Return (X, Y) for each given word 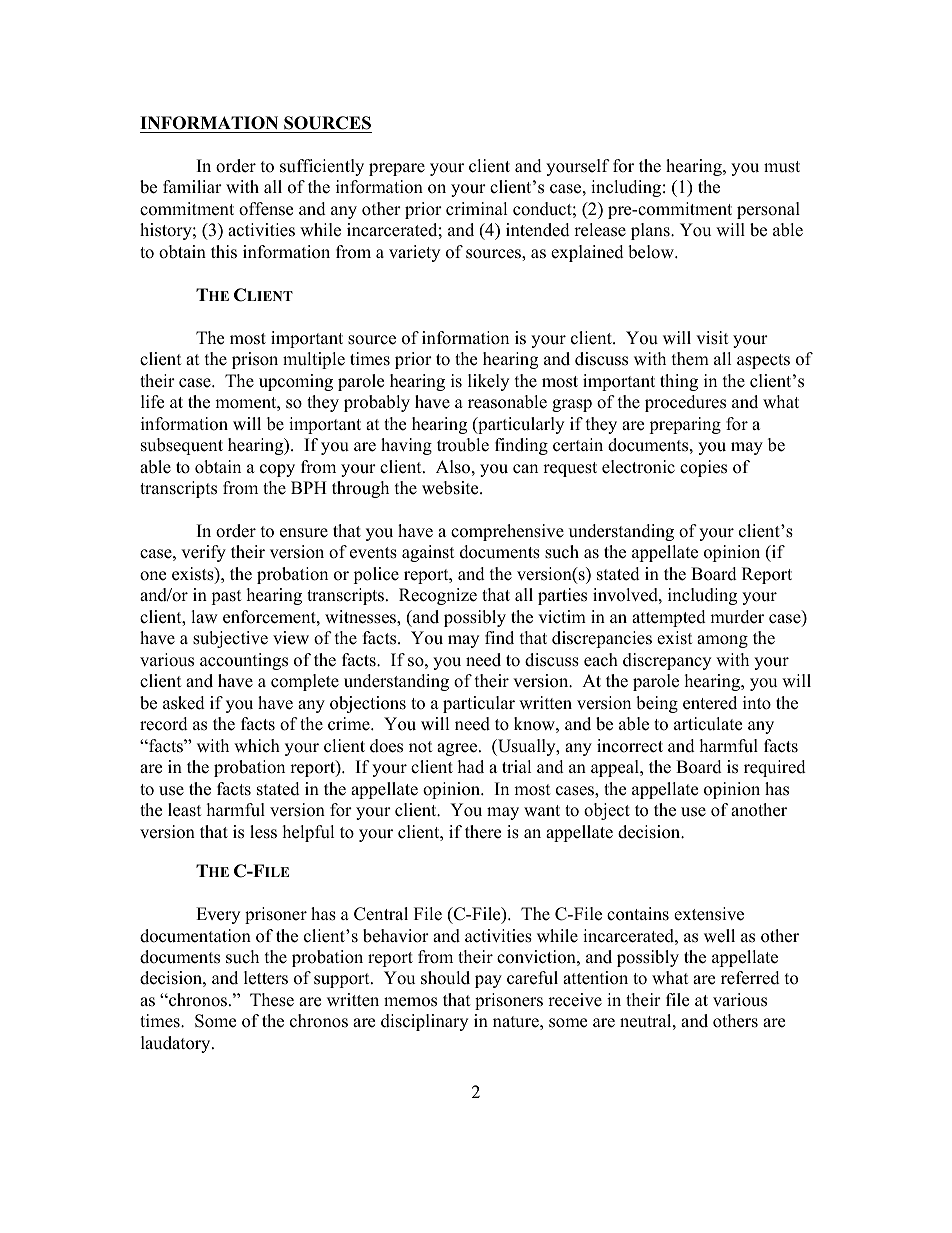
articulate (708, 724)
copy (277, 470)
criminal (477, 209)
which (257, 746)
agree (457, 749)
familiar (192, 186)
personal (768, 210)
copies (703, 468)
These (272, 1000)
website (451, 488)
